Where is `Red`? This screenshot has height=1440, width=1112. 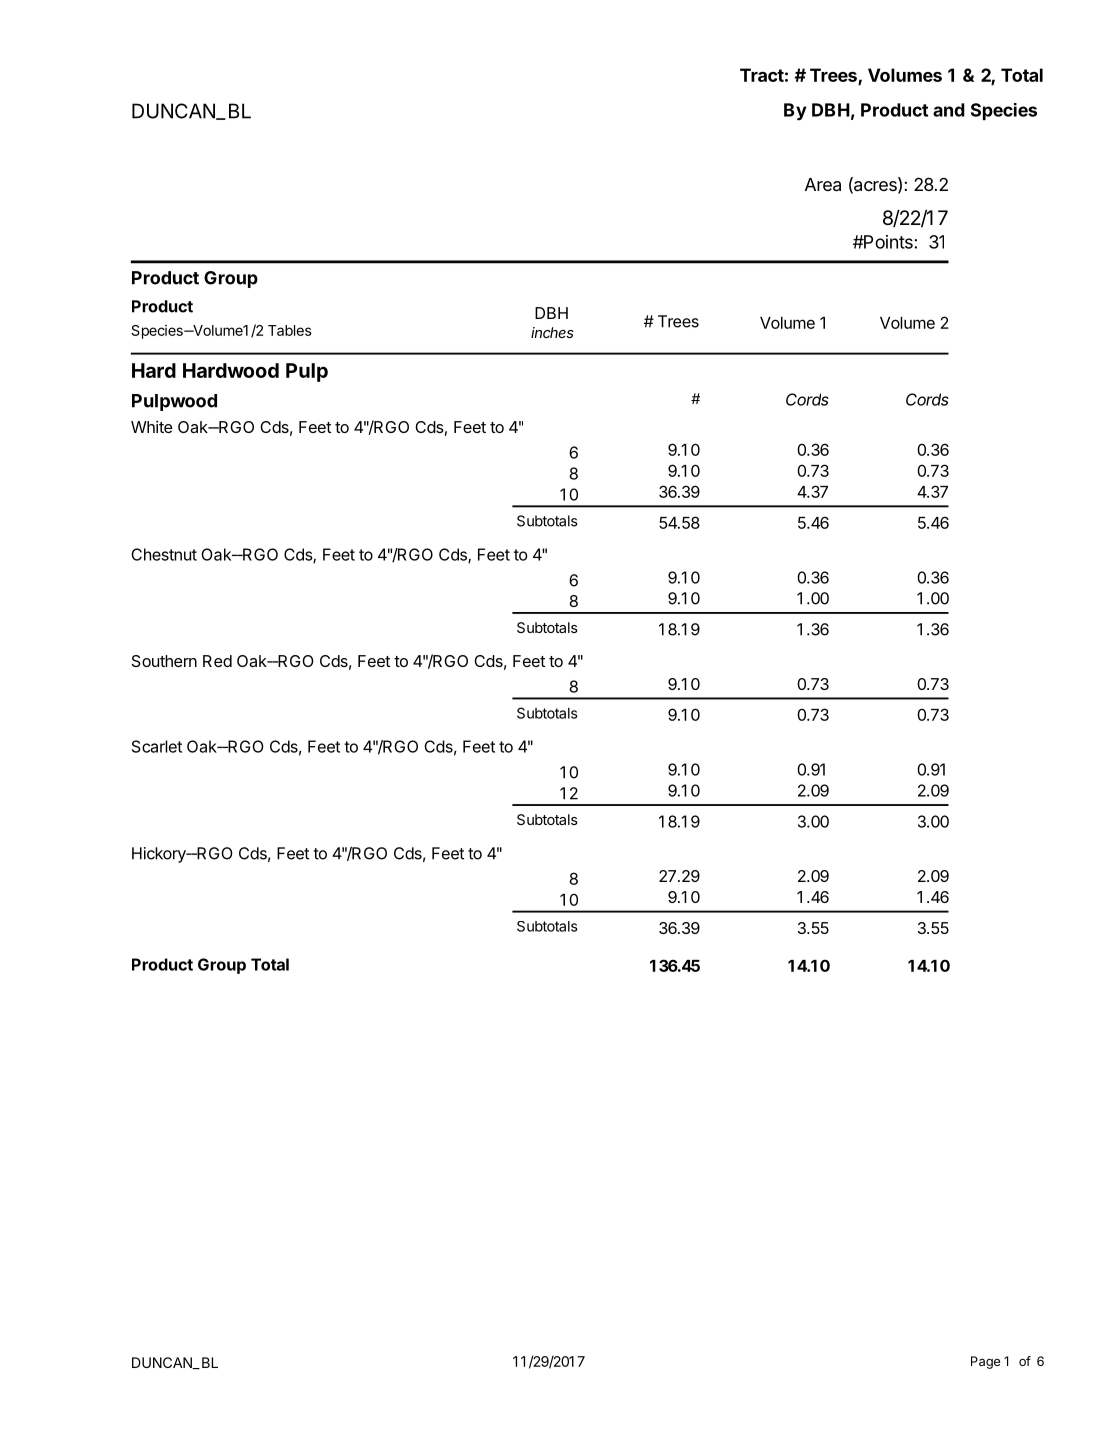
Red is located at coordinates (217, 661).
